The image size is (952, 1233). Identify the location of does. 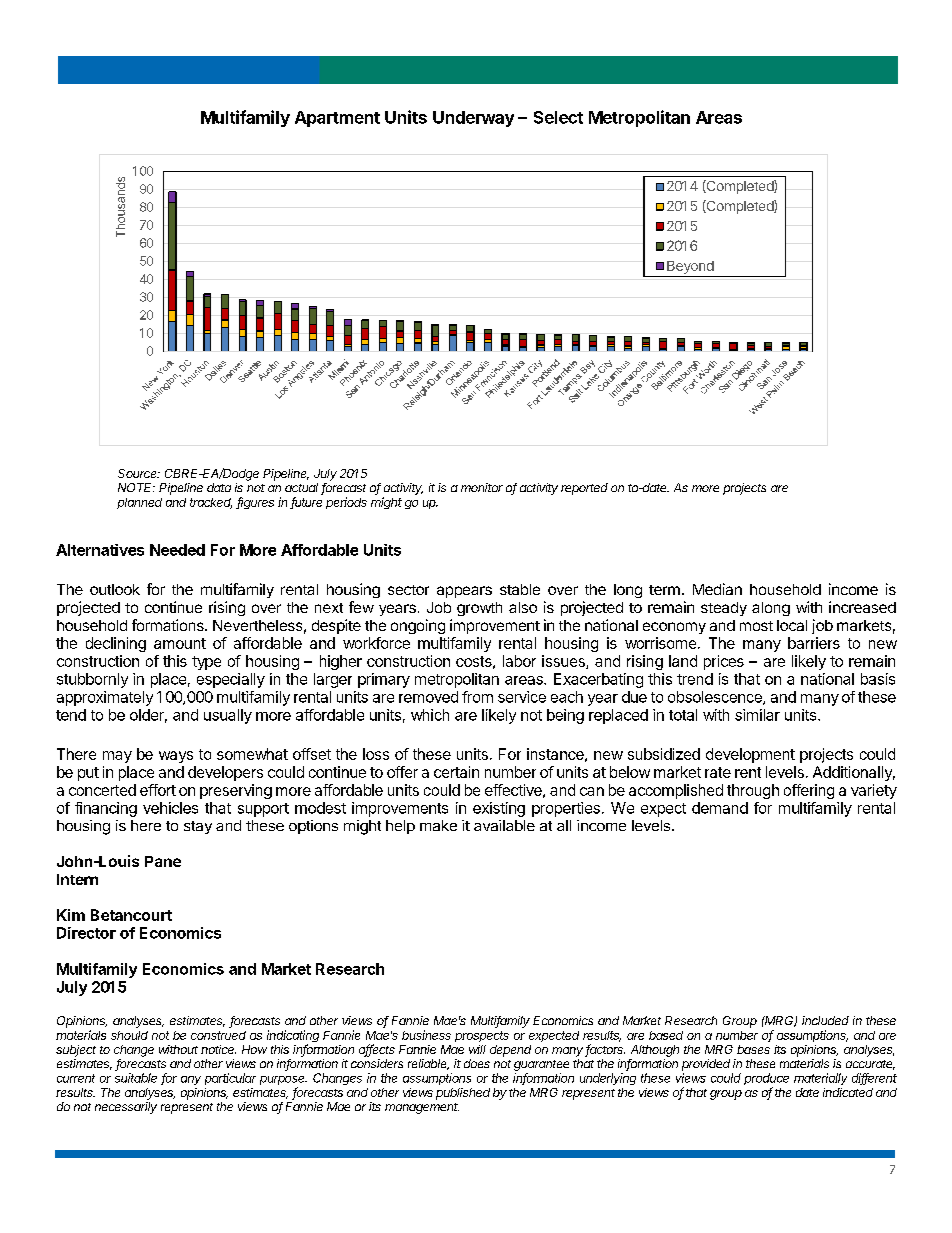
(477, 1063).
